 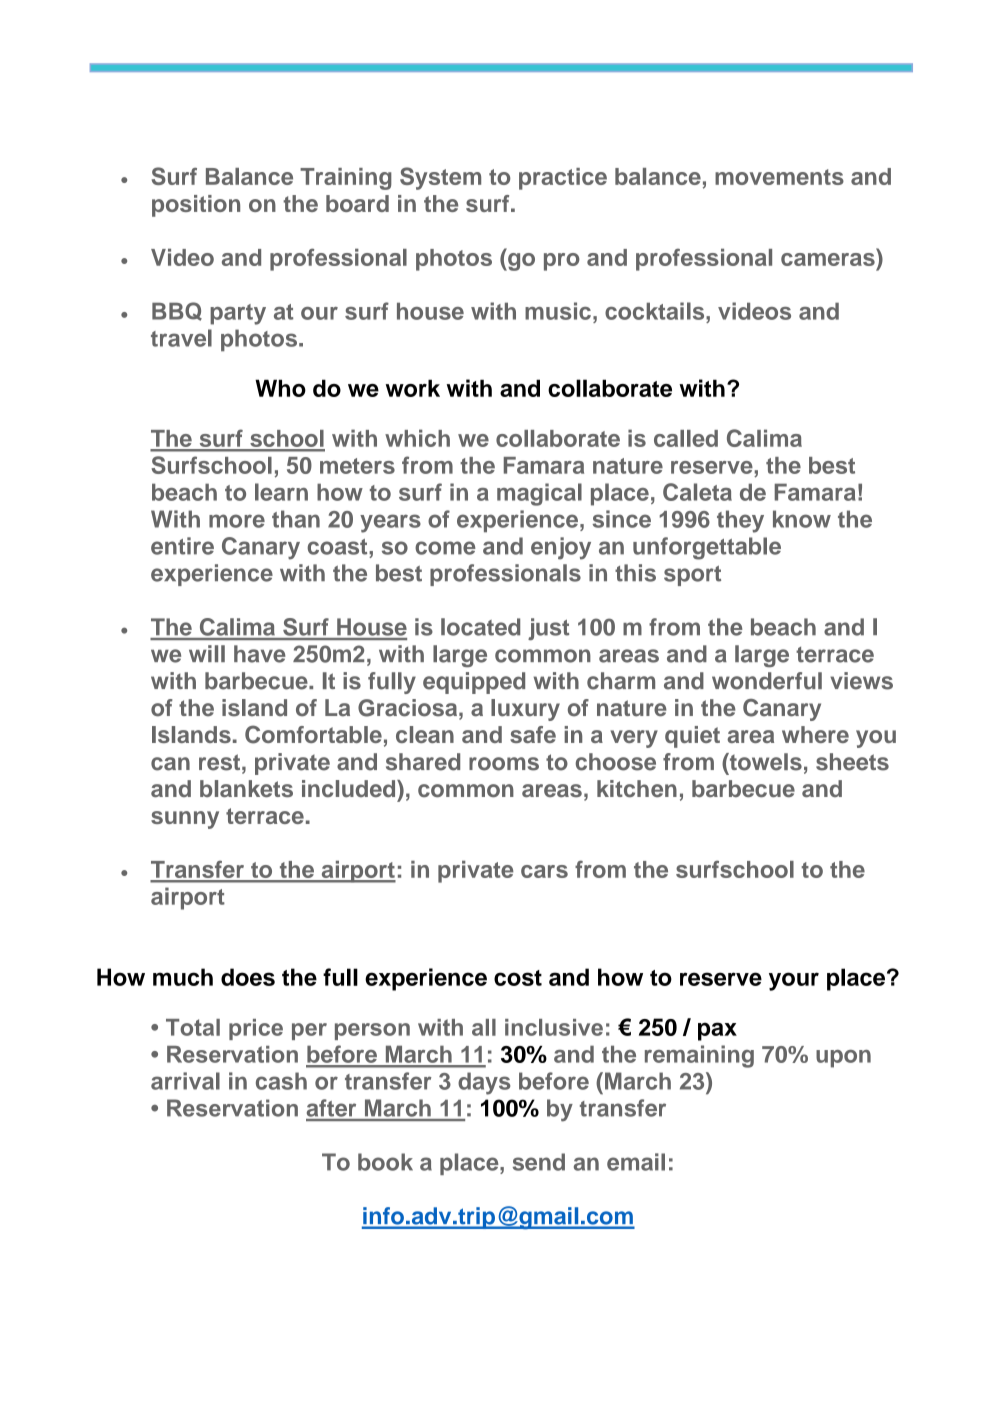 What do you see at coordinates (281, 1081) in the screenshot?
I see `cash` at bounding box center [281, 1081].
